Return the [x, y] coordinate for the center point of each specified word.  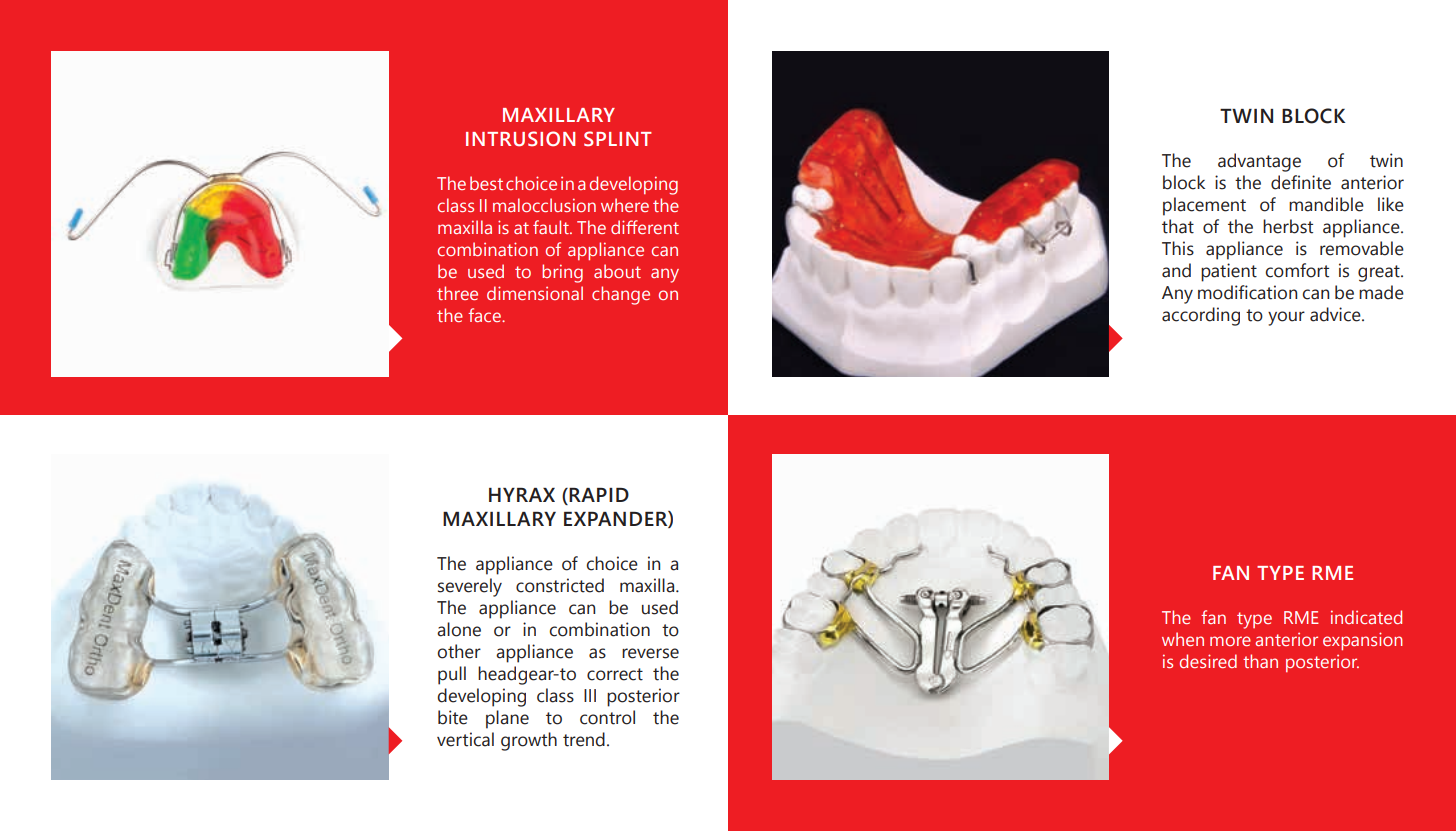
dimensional [535, 293]
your [1286, 318]
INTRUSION [520, 139]
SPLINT [618, 139]
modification [1247, 292]
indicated [1366, 617]
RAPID [598, 495]
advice [1336, 314]
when [1183, 639]
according [1201, 316]
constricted [560, 585]
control [607, 717]
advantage [1259, 162]
